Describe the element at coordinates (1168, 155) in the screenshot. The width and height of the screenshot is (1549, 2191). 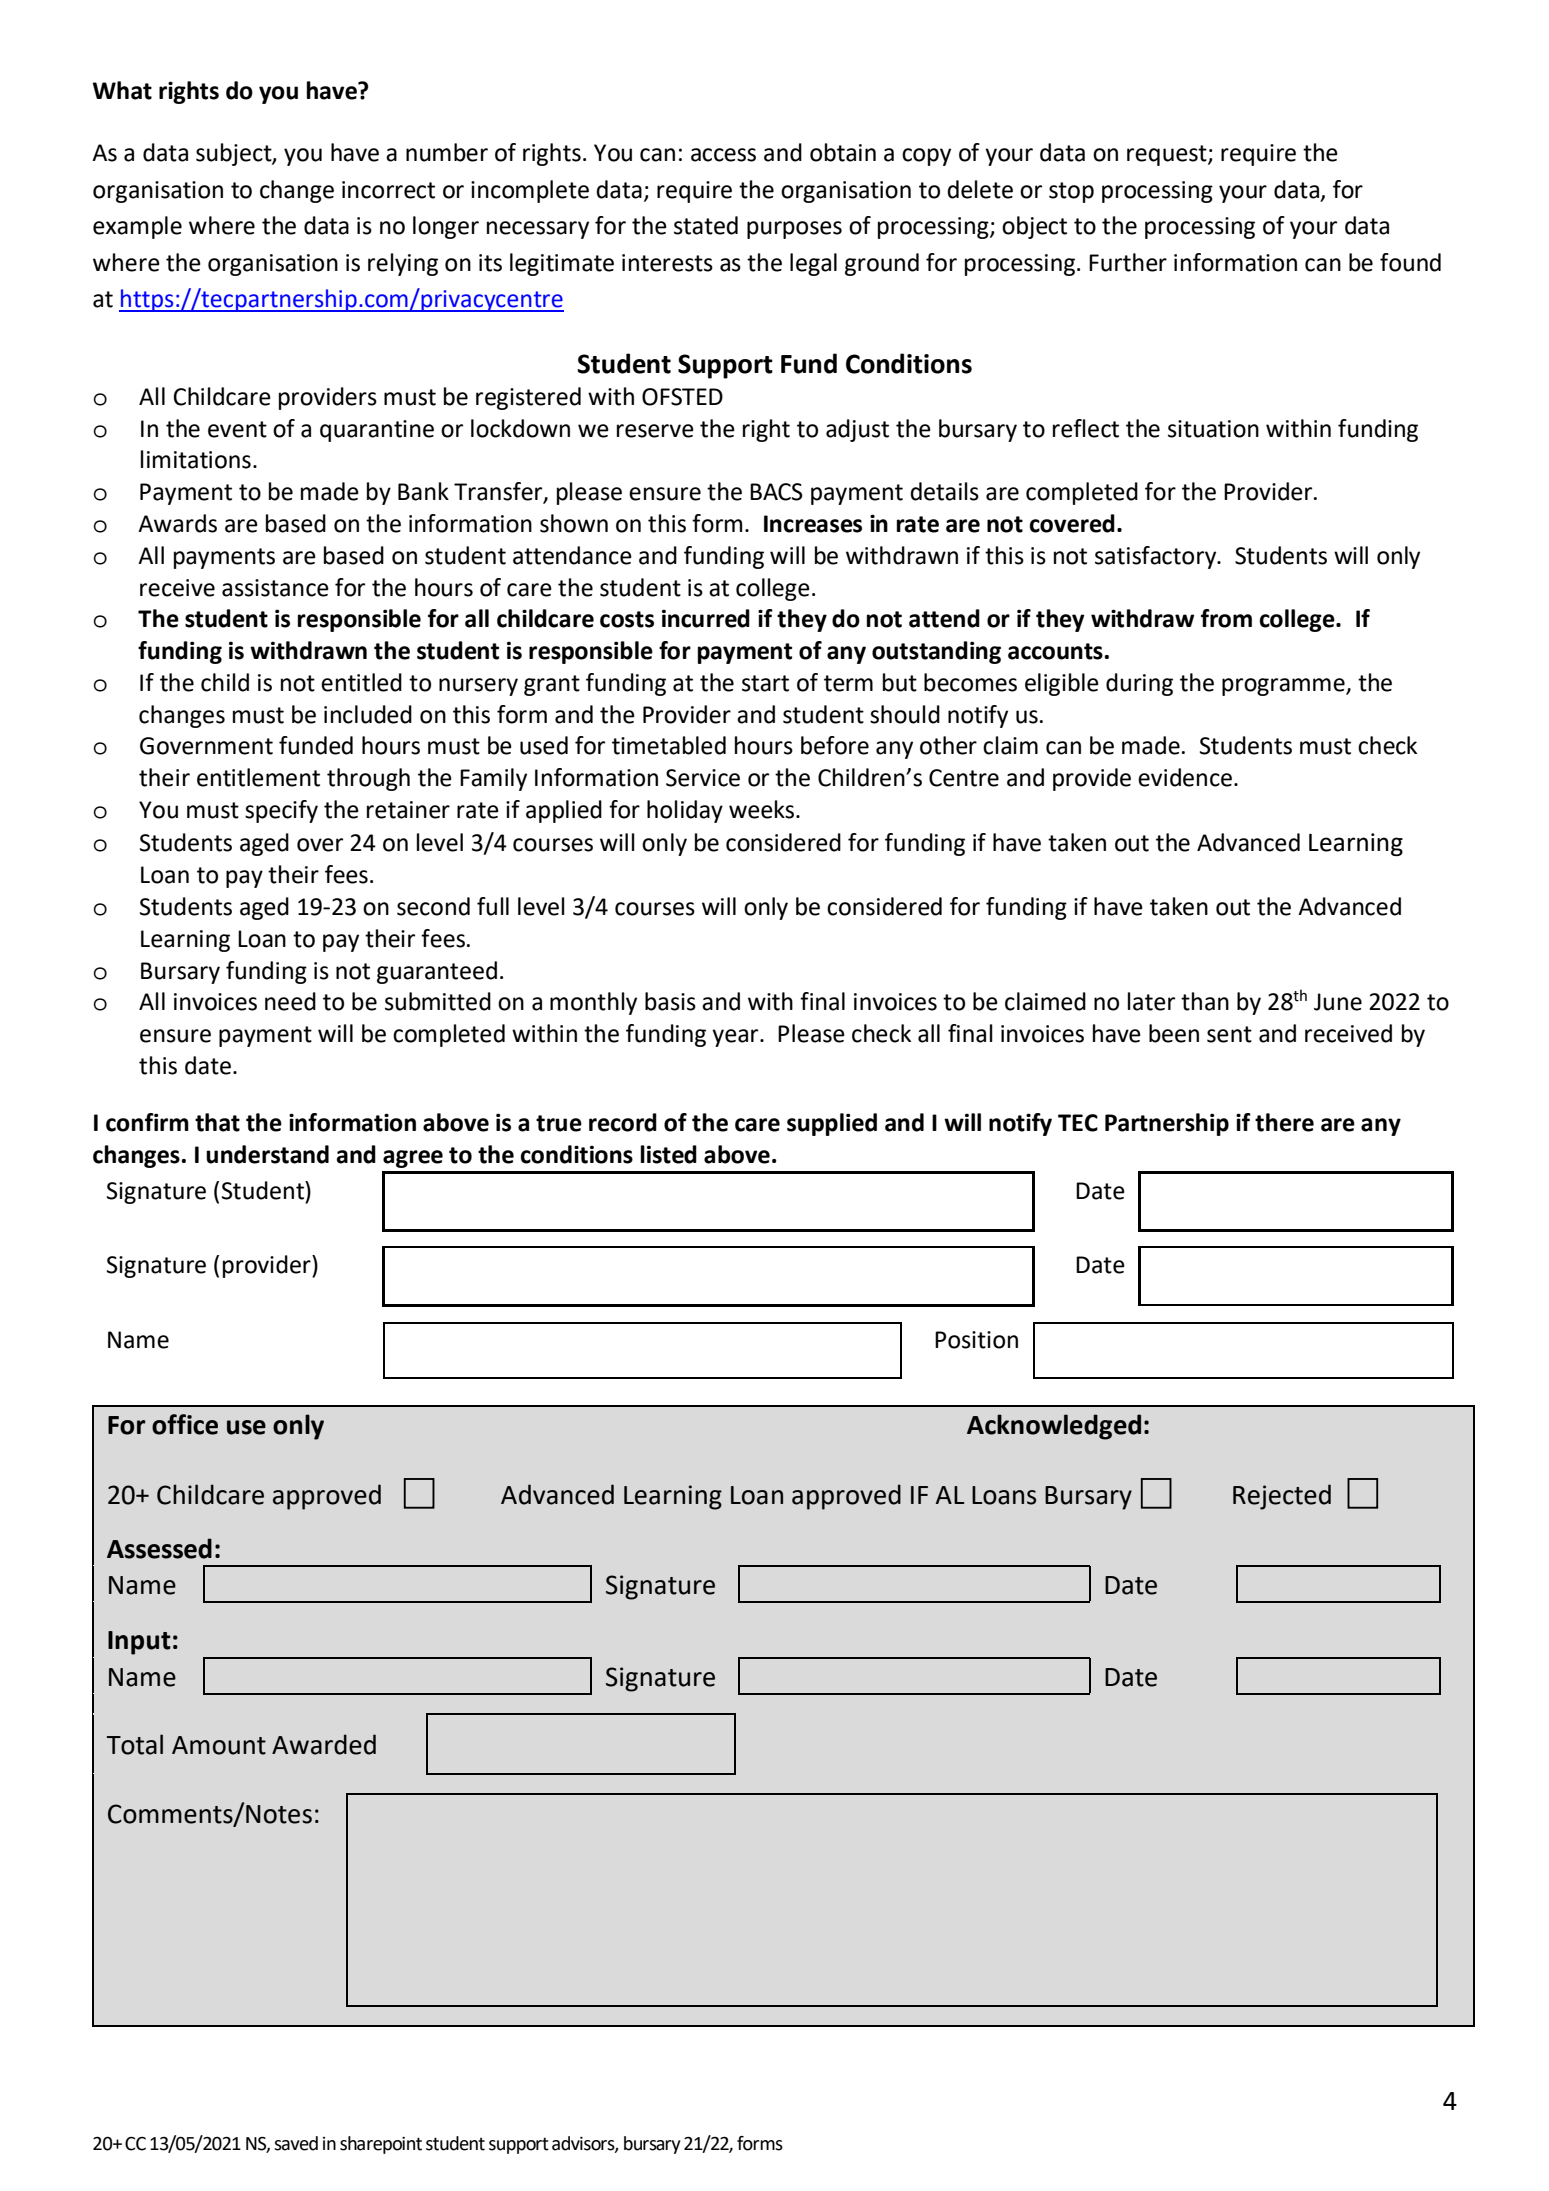
I see `request` at that location.
